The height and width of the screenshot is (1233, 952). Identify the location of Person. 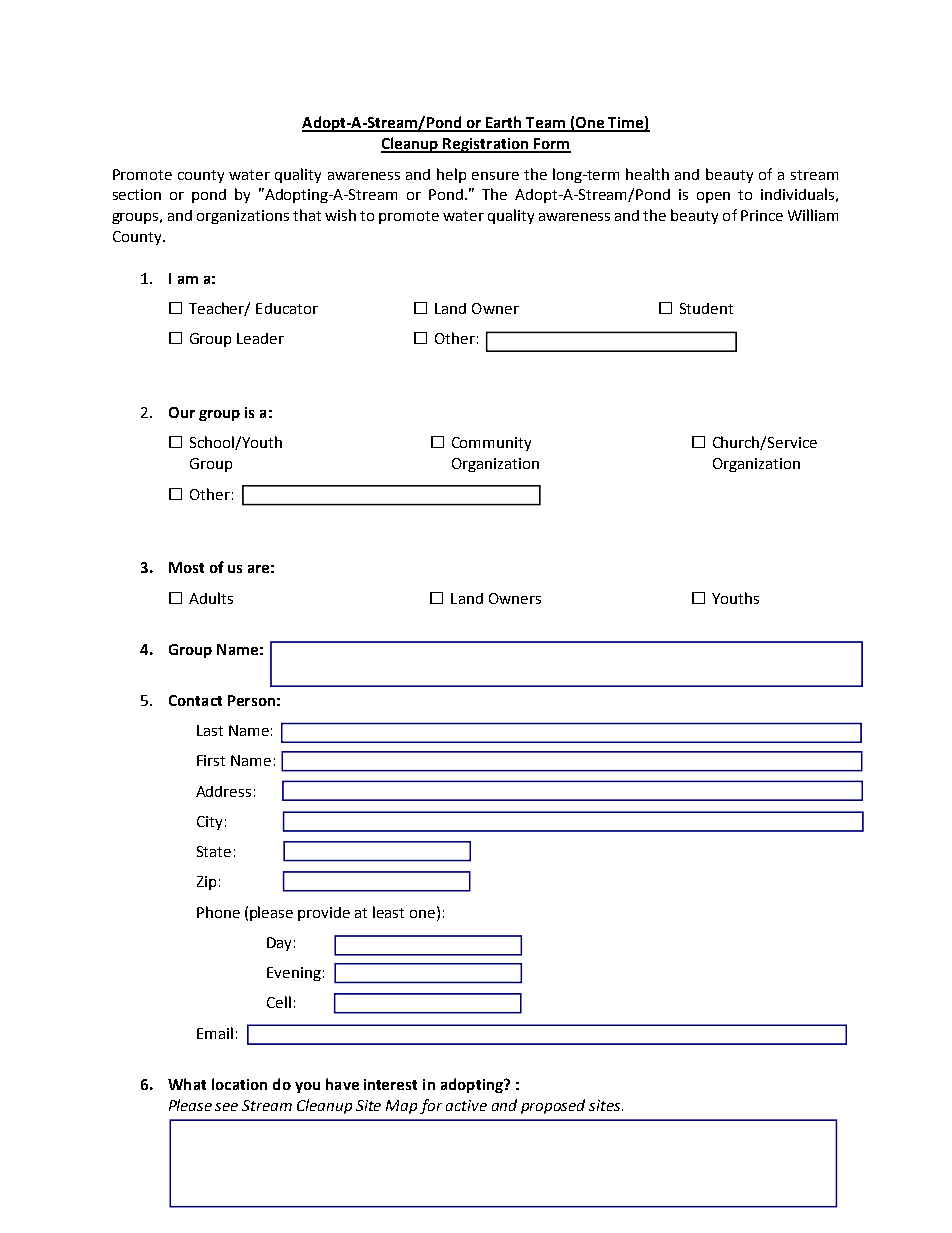
(251, 700).
